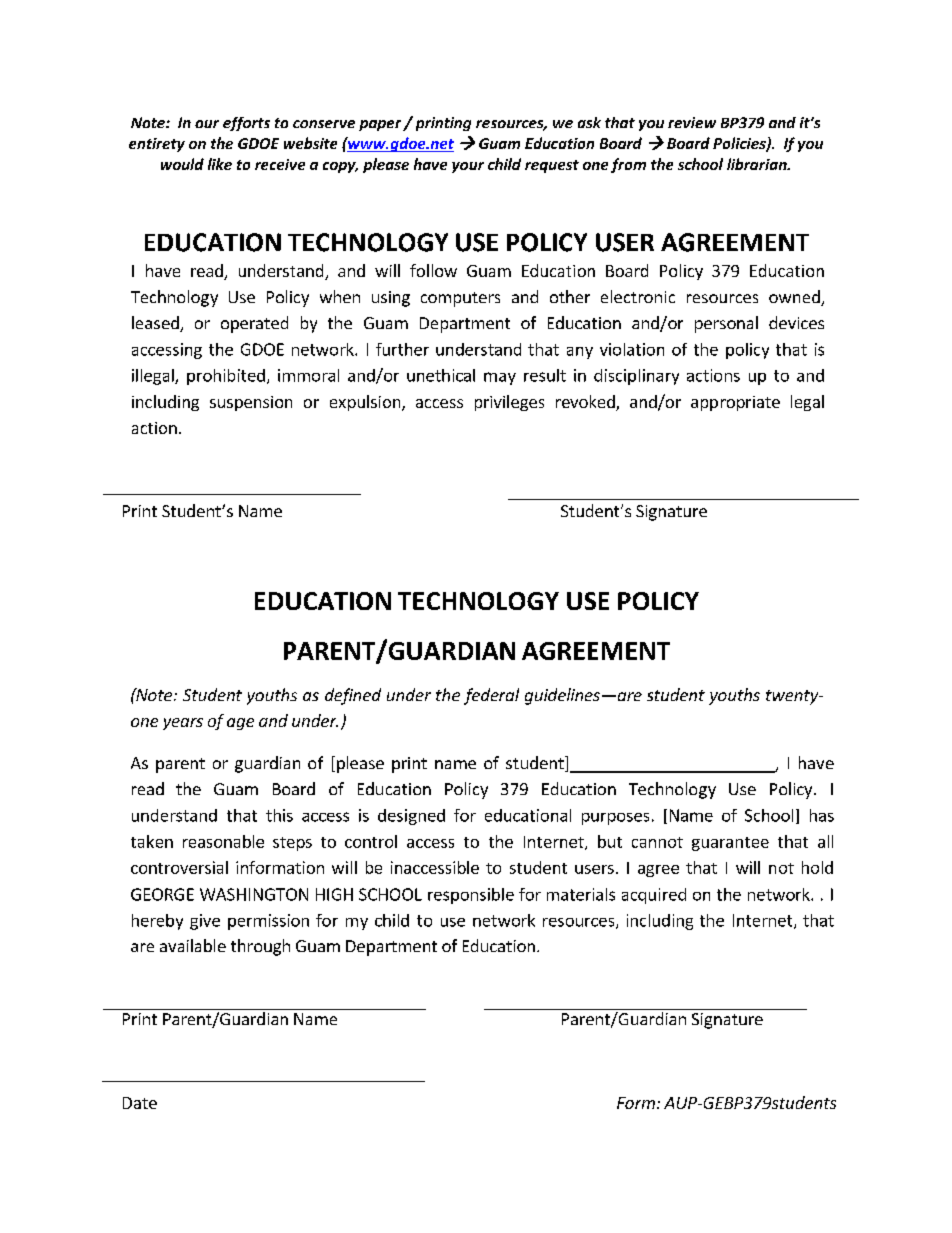 This document has height=1233, width=952. I want to click on age, so click(240, 724).
